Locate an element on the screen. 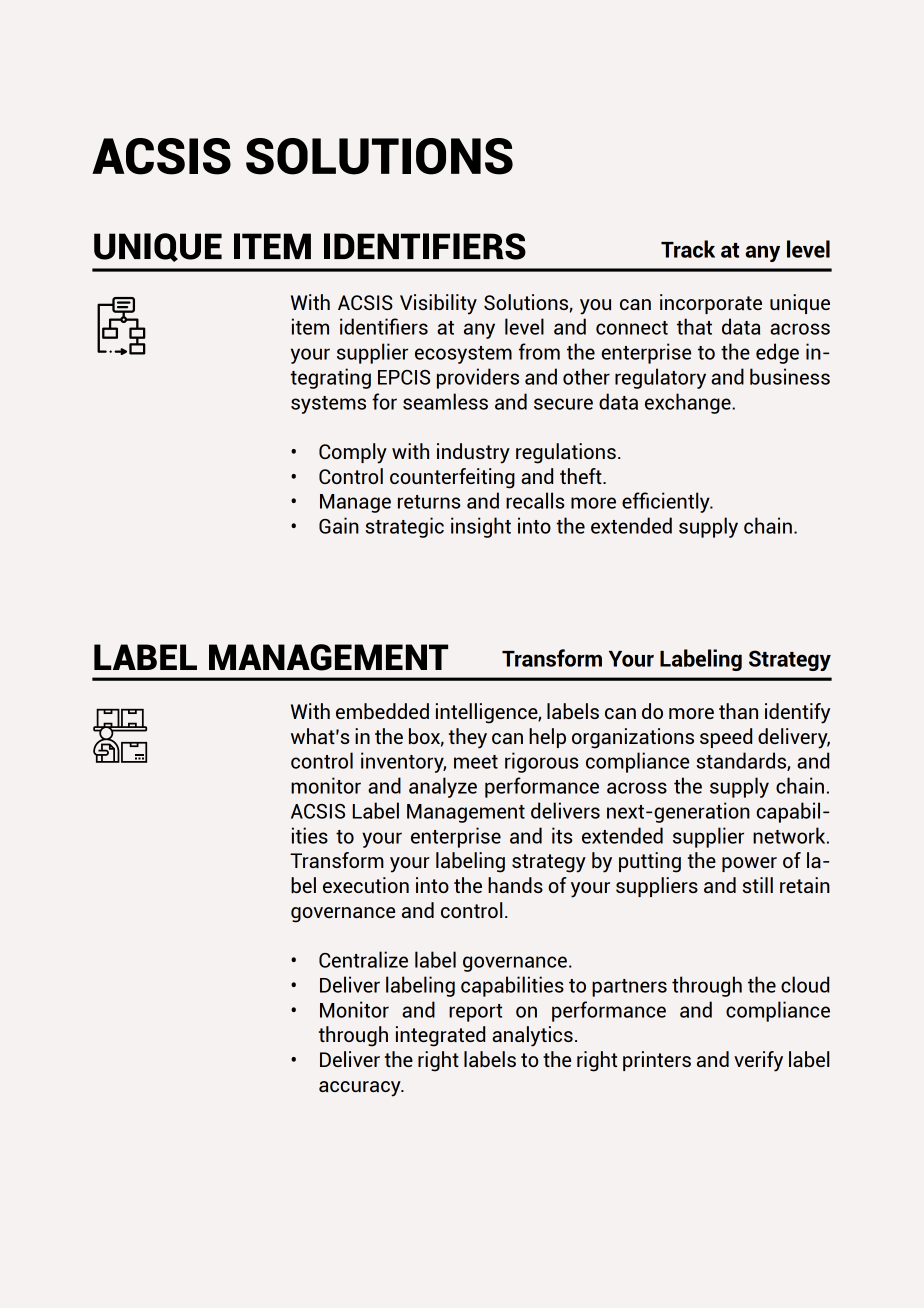  incorporate is located at coordinates (711, 304).
